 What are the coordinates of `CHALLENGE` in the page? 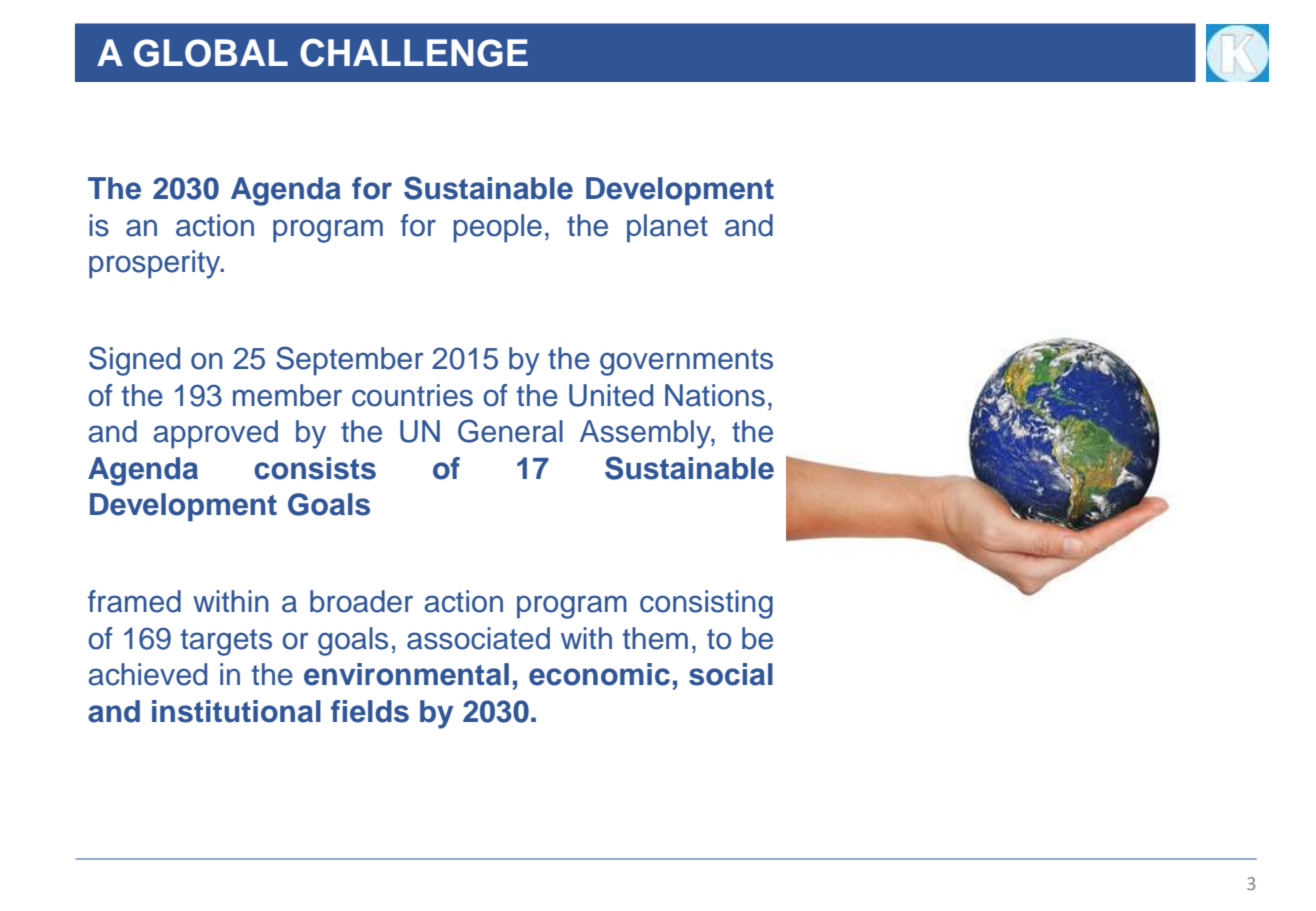 It's located at (414, 52).
